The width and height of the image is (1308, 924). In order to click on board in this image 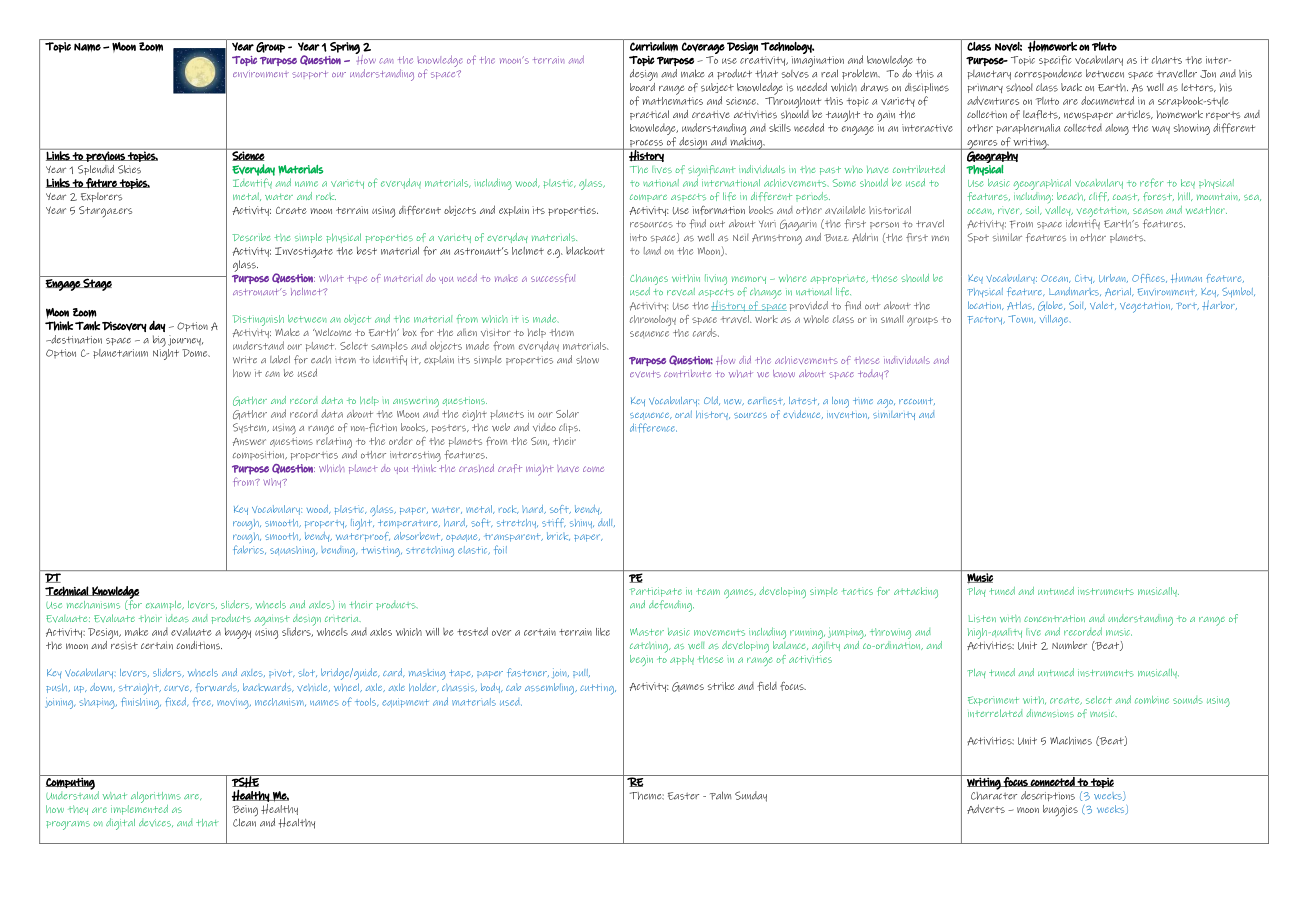, I will do `click(642, 85)`.
